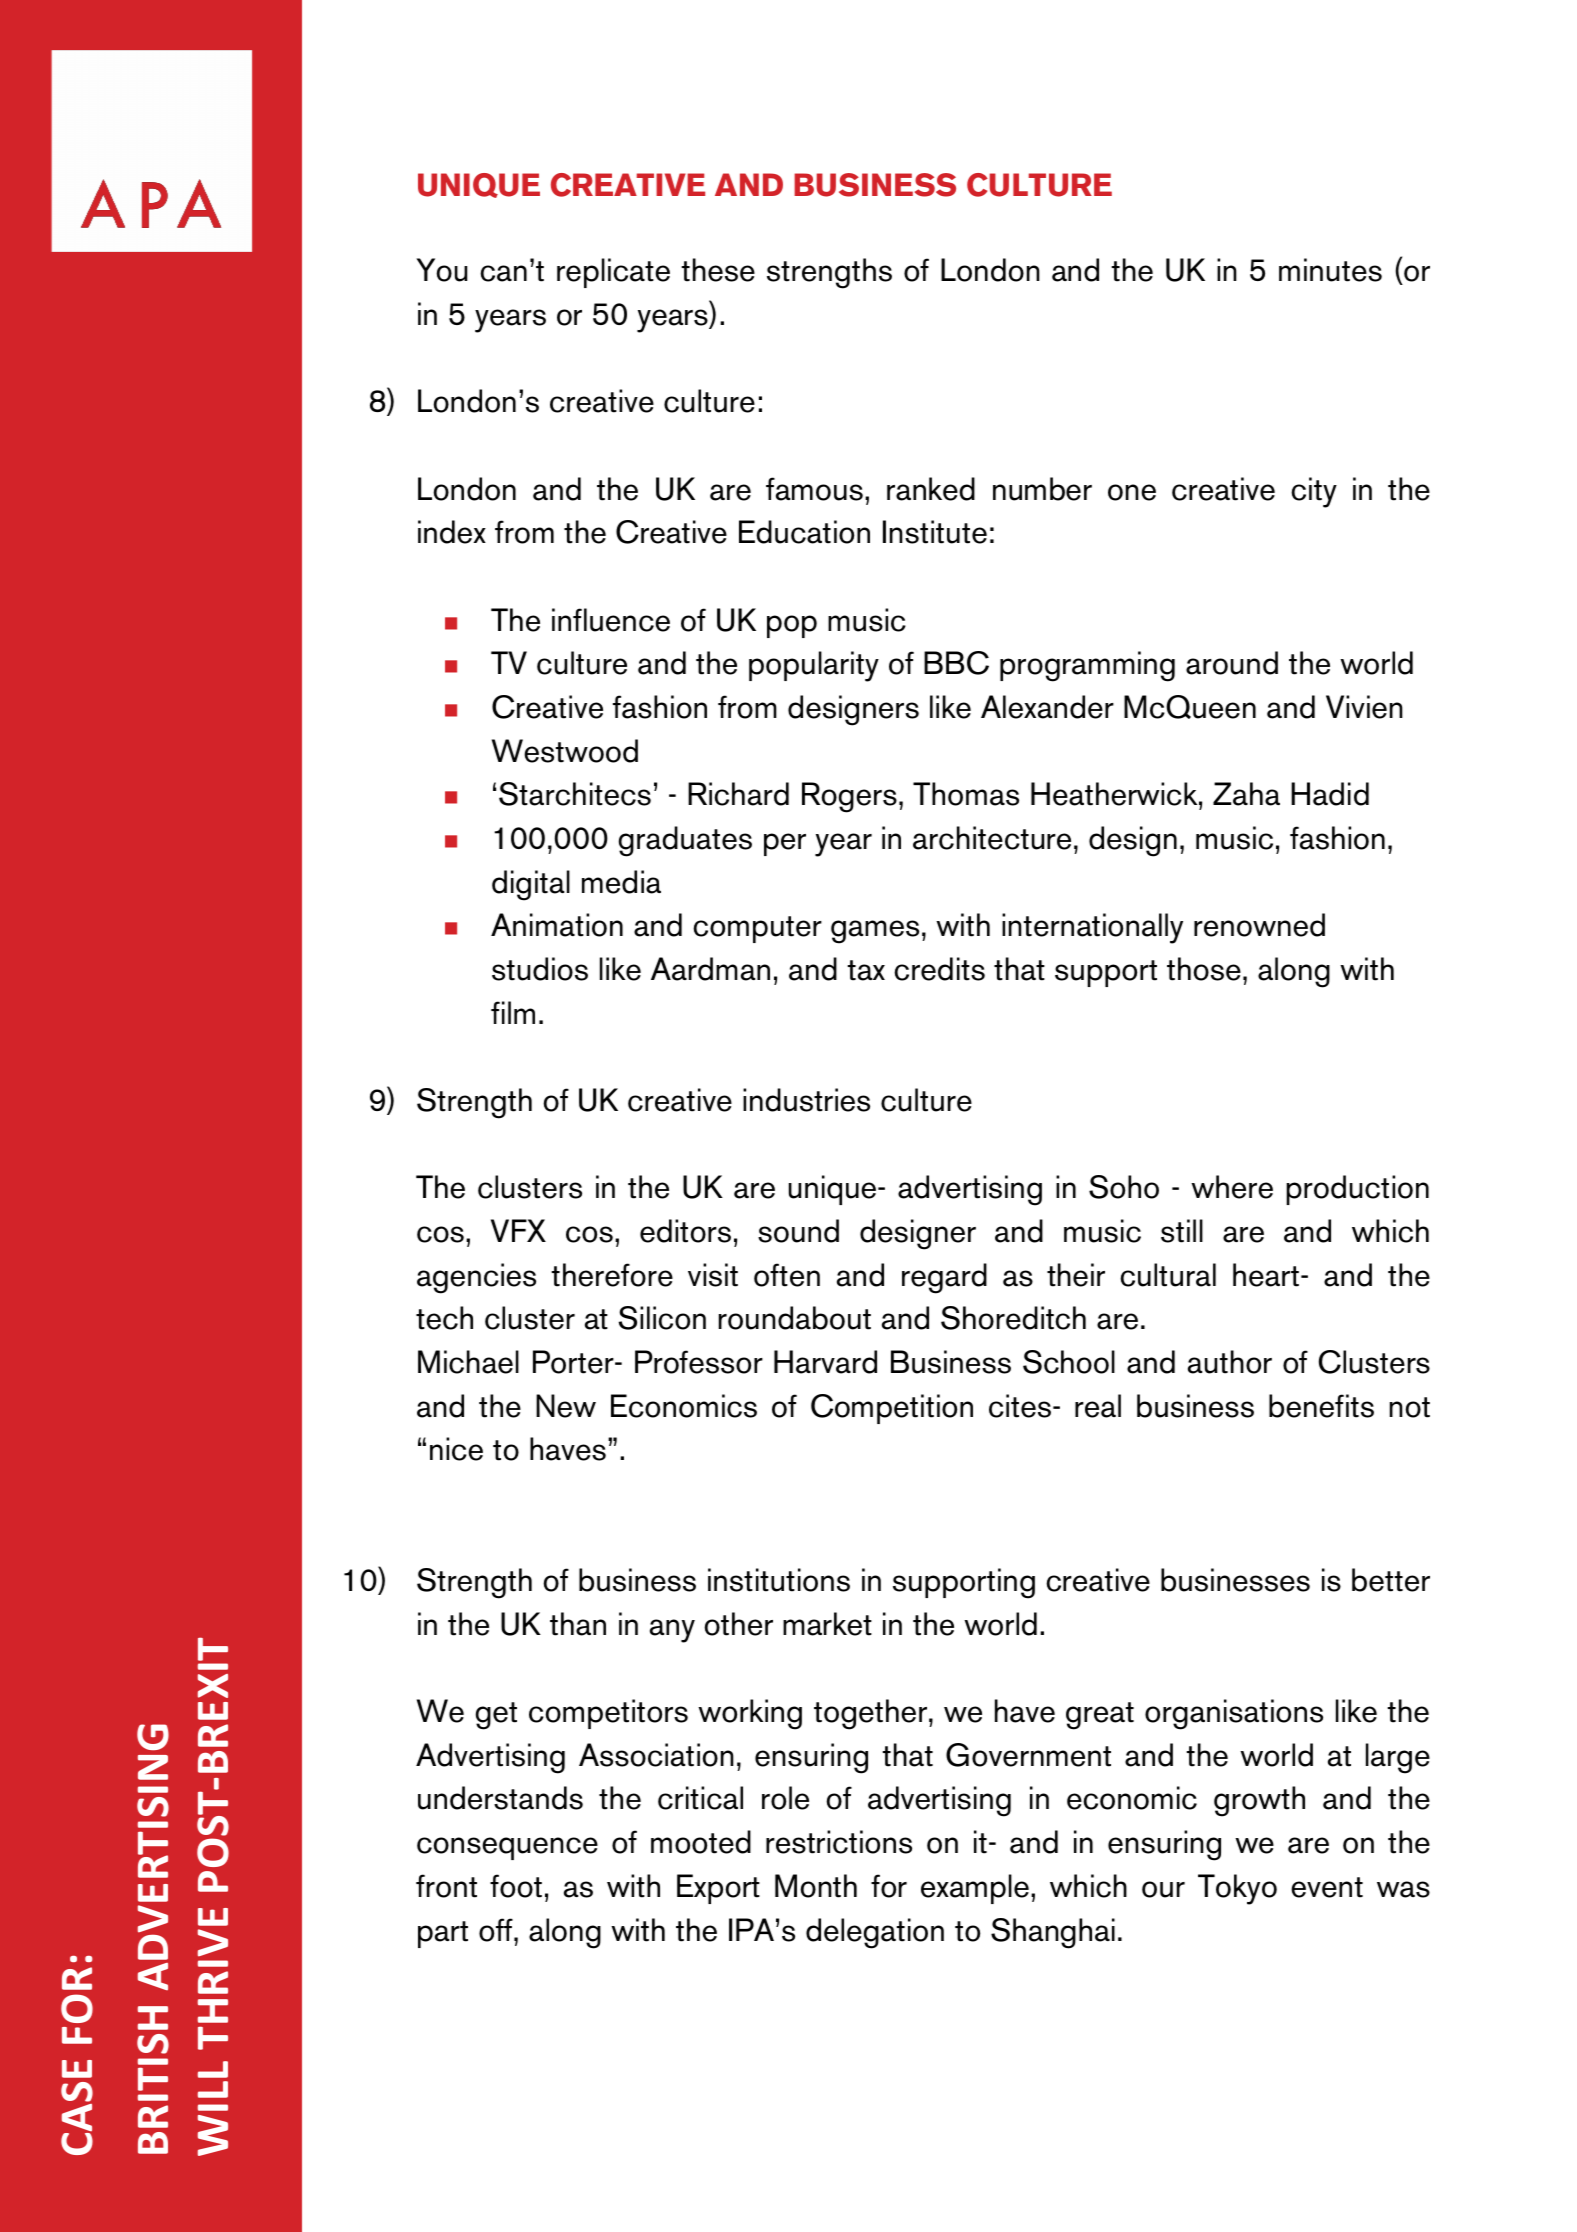 This image has height=2232, width=1577. Describe the element at coordinates (931, 489) in the image. I see `ranked` at that location.
